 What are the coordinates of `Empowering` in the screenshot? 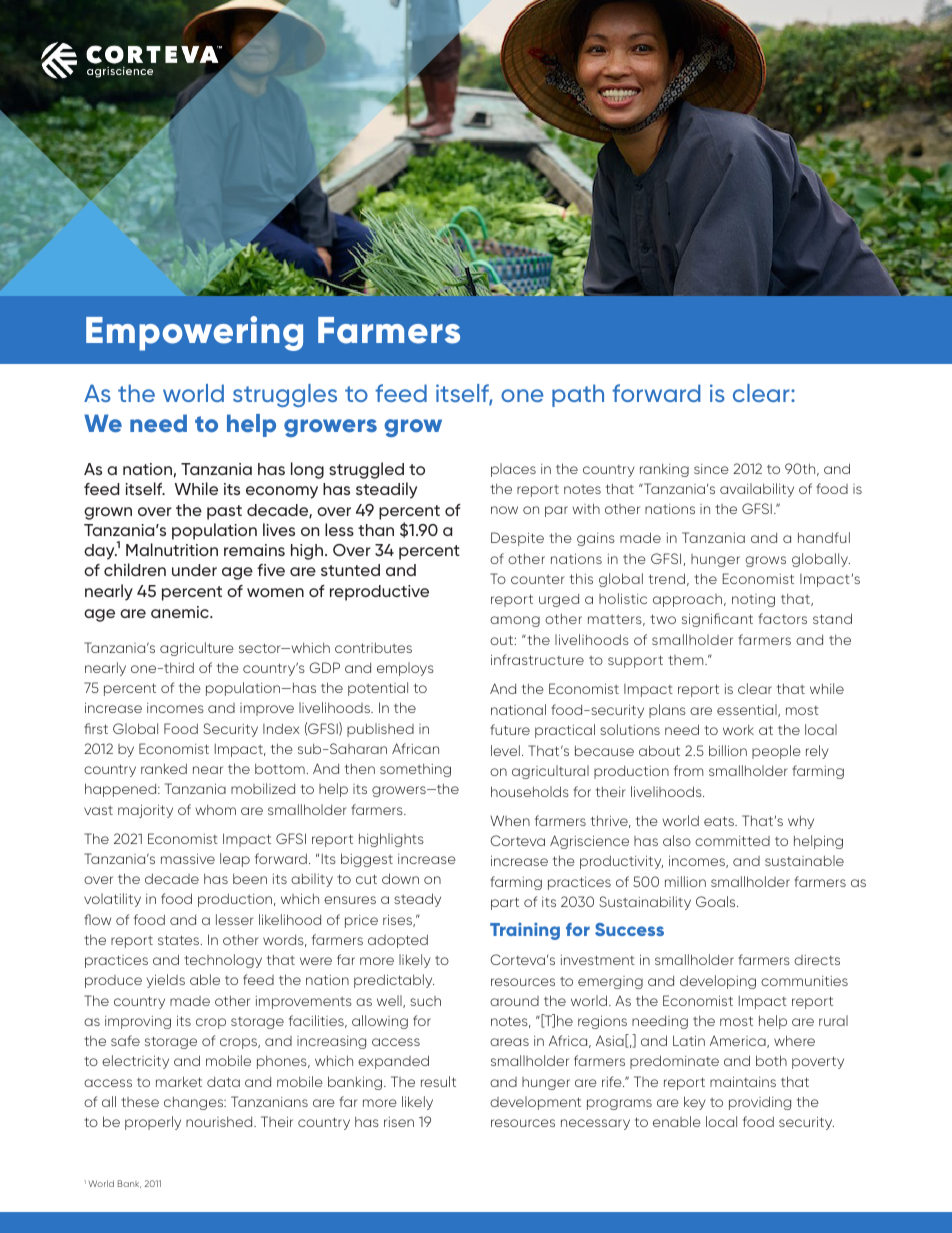 It's located at (194, 333).
